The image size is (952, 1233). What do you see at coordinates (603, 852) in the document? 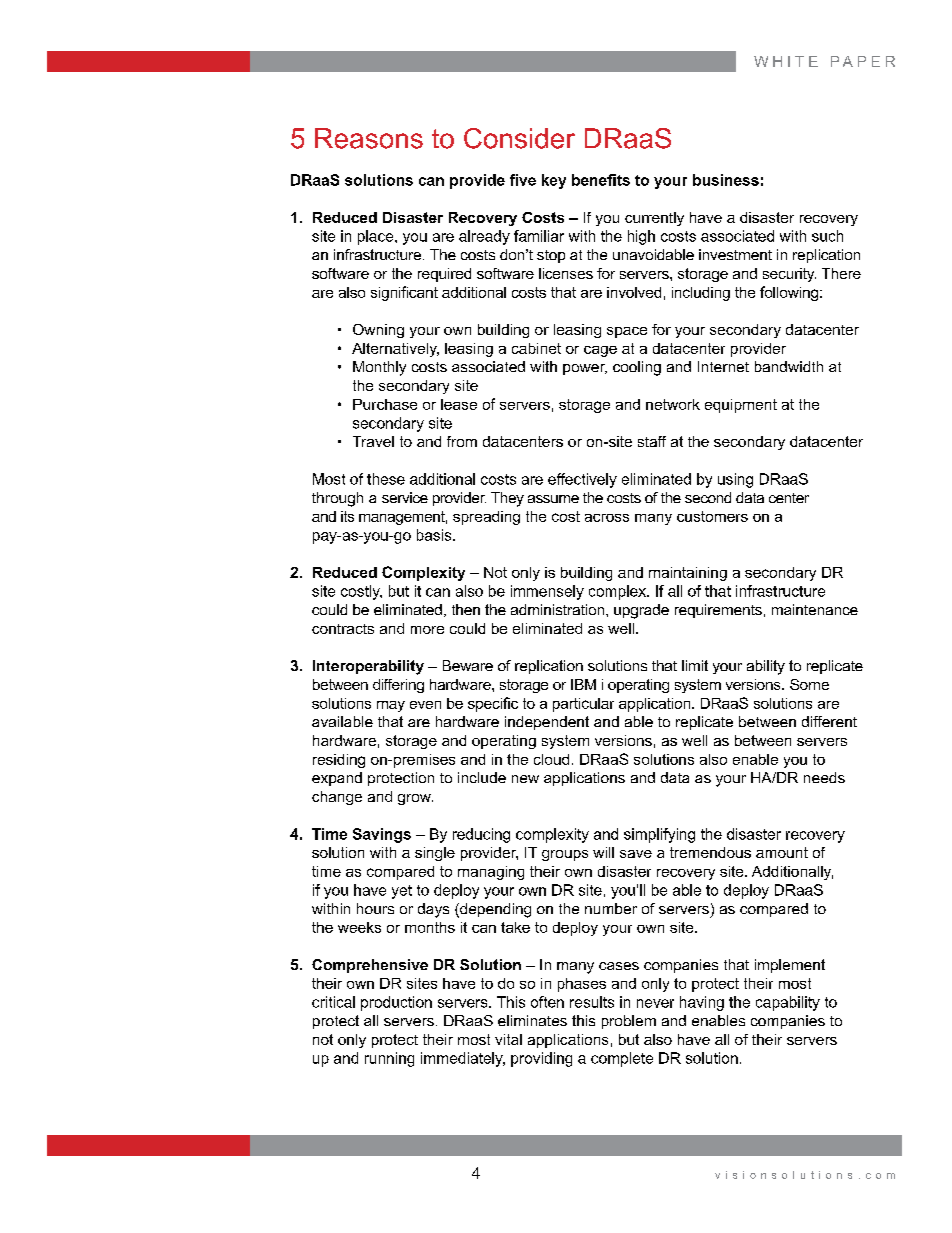
I see `will` at bounding box center [603, 852].
